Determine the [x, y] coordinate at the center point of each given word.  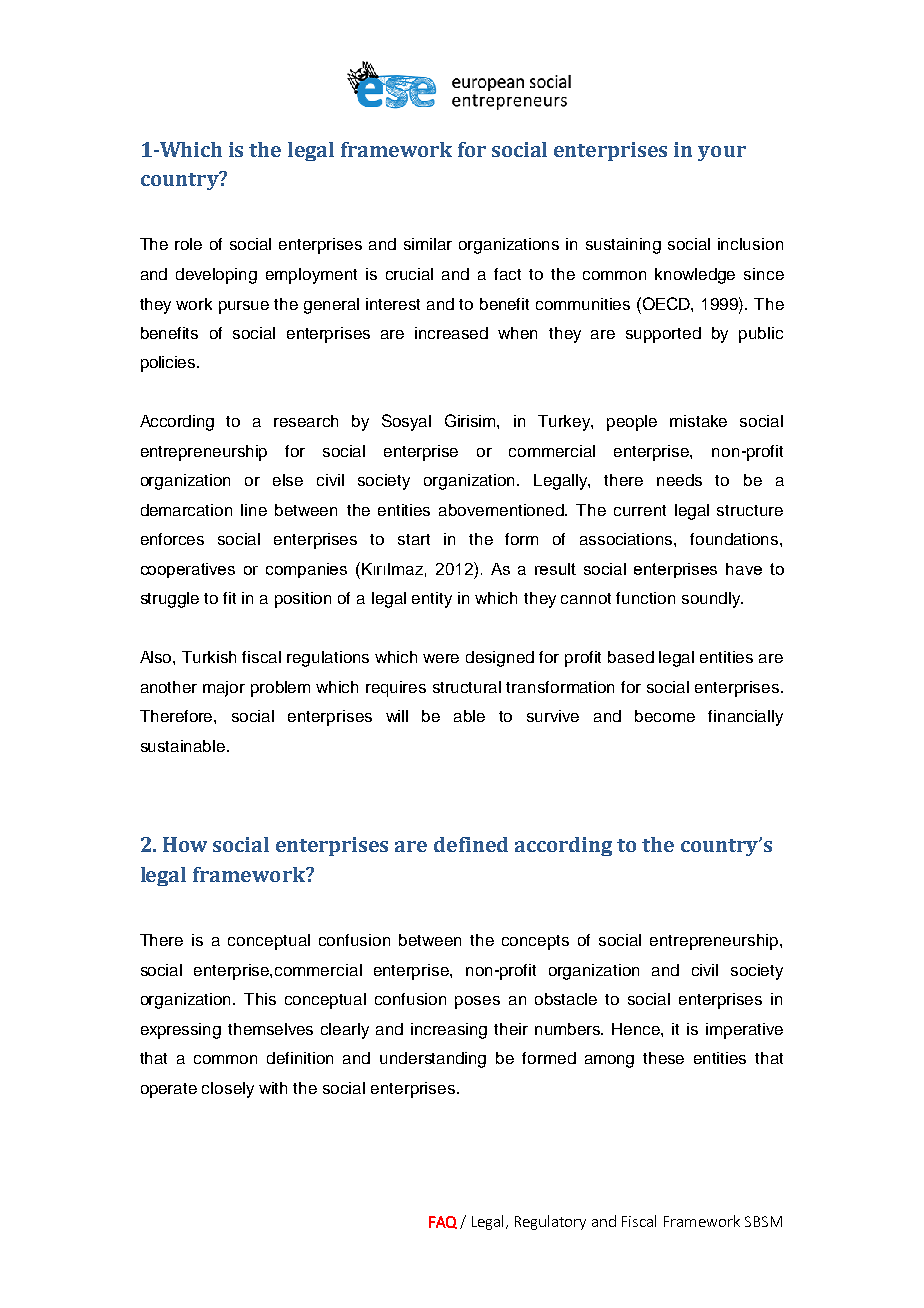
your [722, 153]
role [188, 244]
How [185, 844]
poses [477, 1002]
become [665, 716]
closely [228, 1090]
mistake [698, 421]
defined [471, 844]
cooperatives [188, 570]
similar [428, 244]
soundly [712, 600]
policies [169, 364]
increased [451, 333]
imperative [744, 1031]
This [260, 999]
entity [432, 600]
